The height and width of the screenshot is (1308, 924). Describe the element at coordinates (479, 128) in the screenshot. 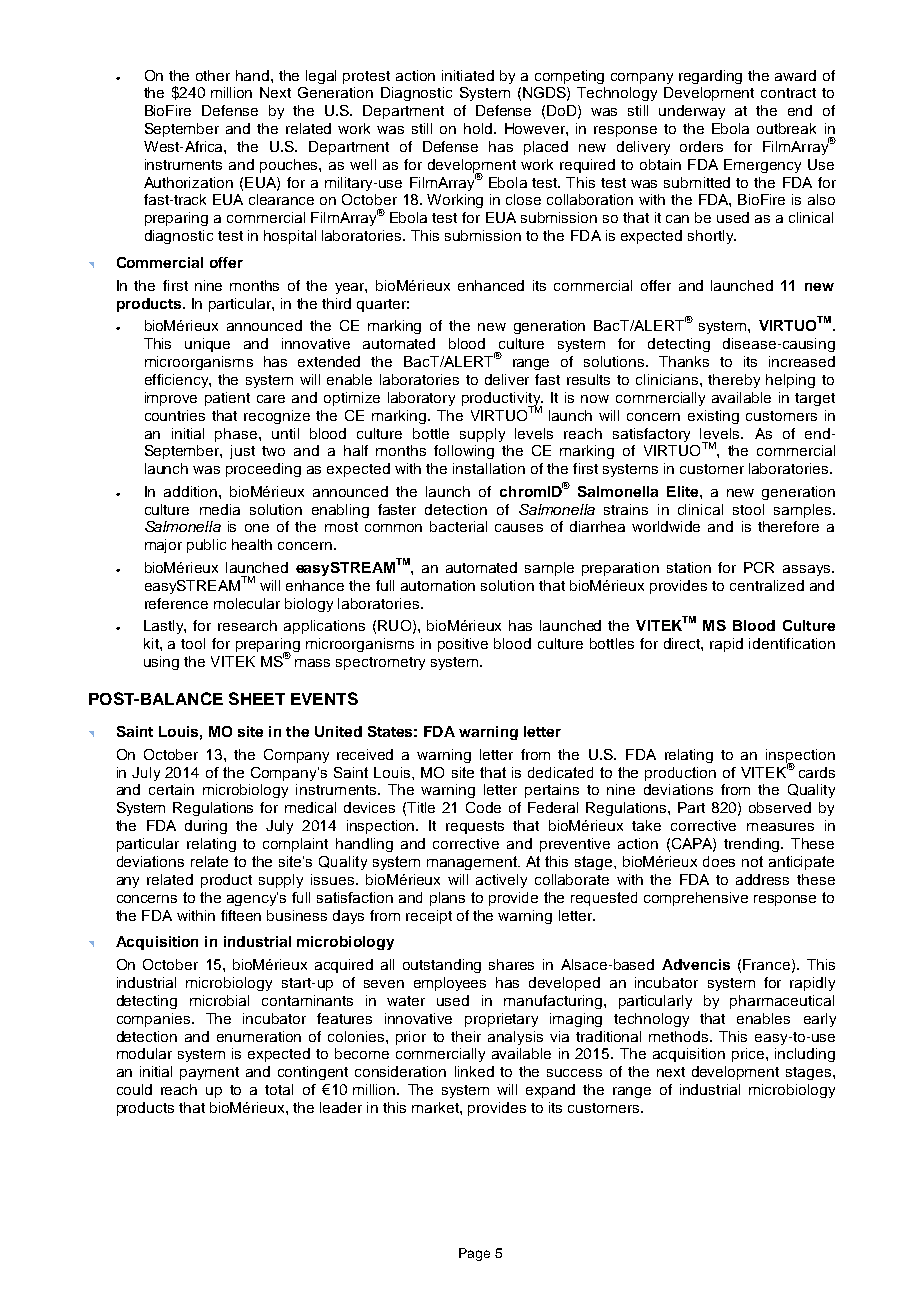

I see `hold` at that location.
